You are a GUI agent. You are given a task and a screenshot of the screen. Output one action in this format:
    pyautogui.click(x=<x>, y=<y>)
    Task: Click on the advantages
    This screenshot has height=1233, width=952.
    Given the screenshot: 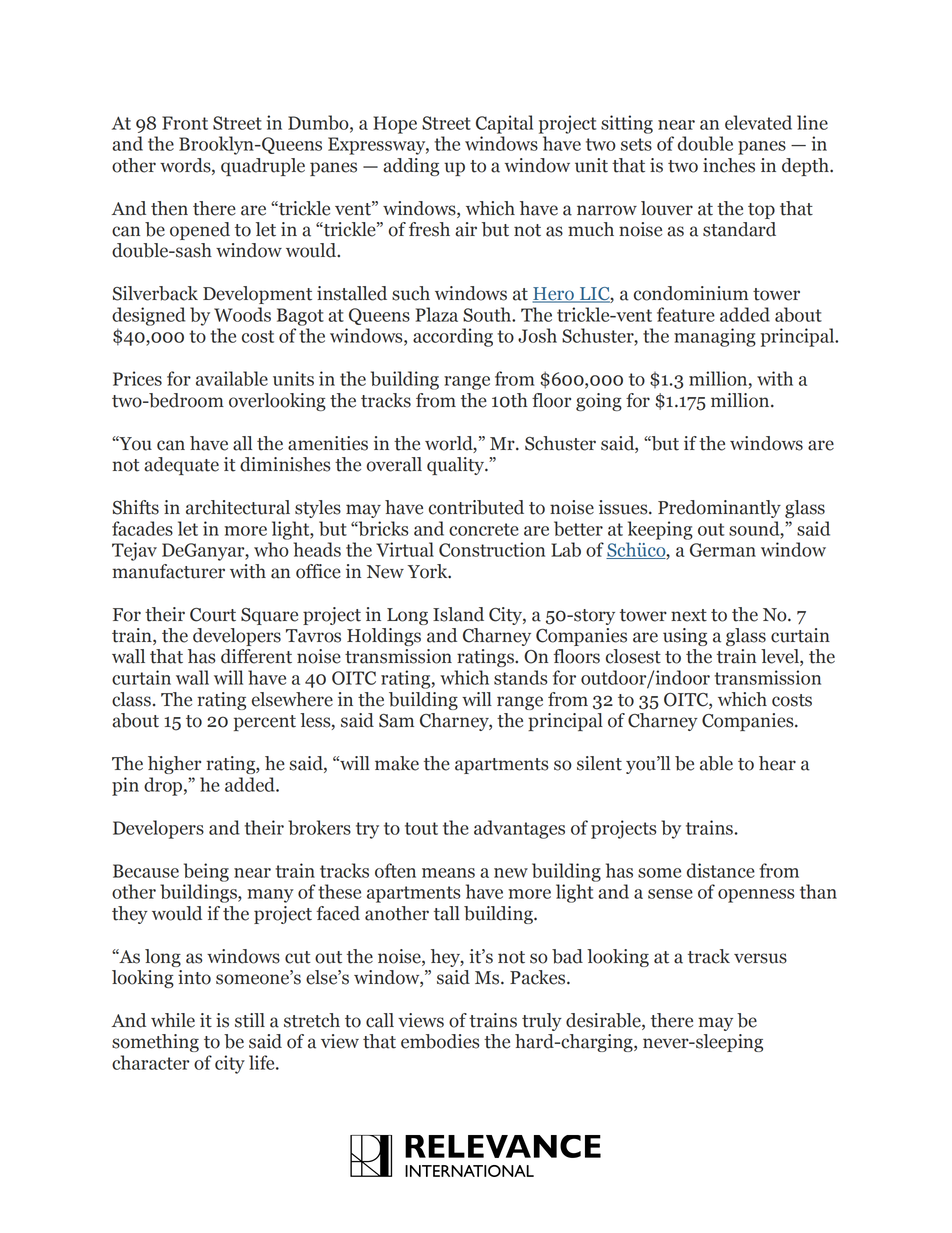 What is the action you would take?
    pyautogui.click(x=519, y=829)
